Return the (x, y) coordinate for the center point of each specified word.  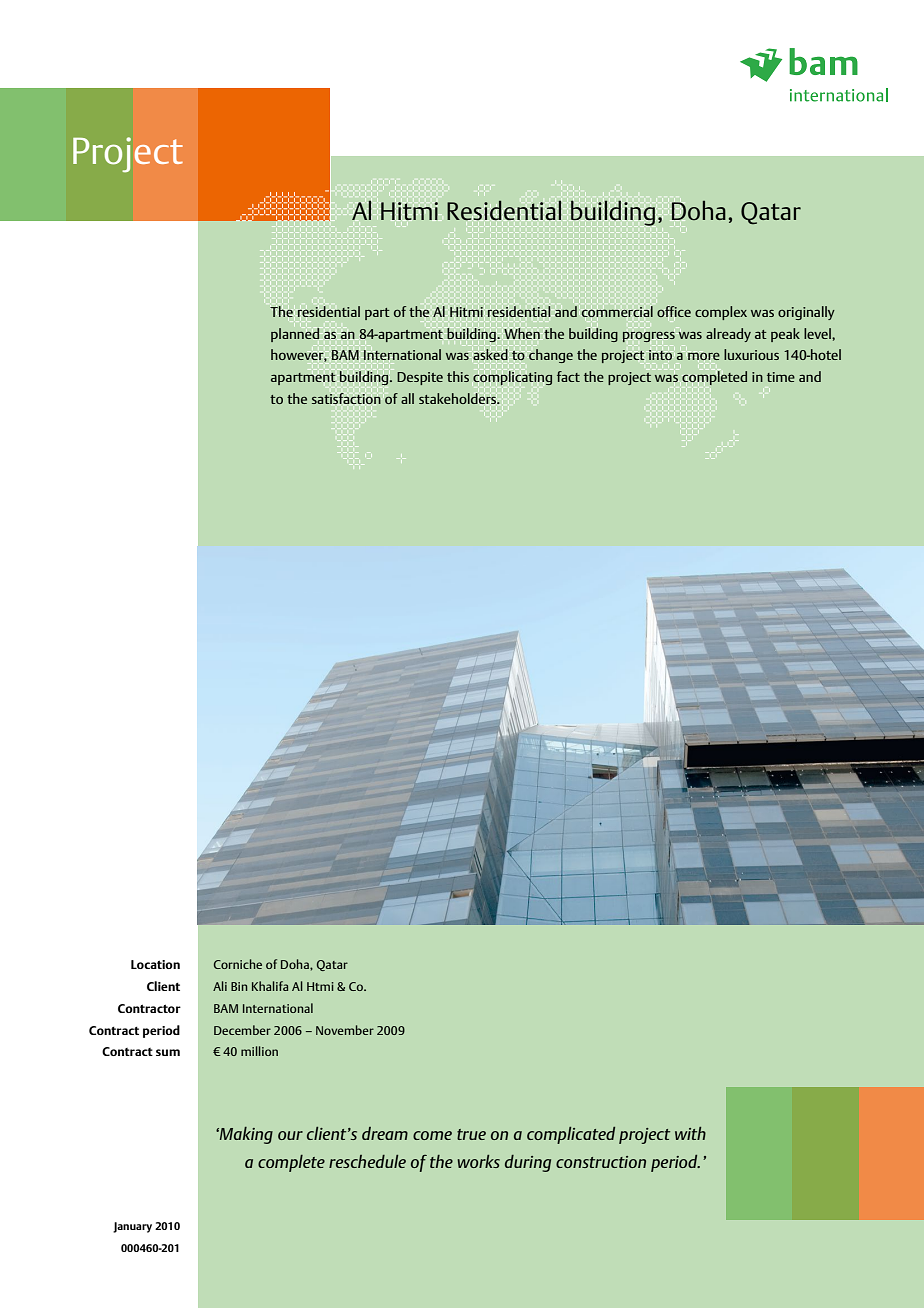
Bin (239, 986)
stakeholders (459, 399)
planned (296, 333)
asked (490, 354)
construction (601, 1162)
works (478, 1161)
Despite (420, 378)
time (781, 377)
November (345, 1030)
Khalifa (270, 986)
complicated (571, 1135)
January (132, 1227)
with (690, 1133)
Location (155, 964)
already (728, 335)
